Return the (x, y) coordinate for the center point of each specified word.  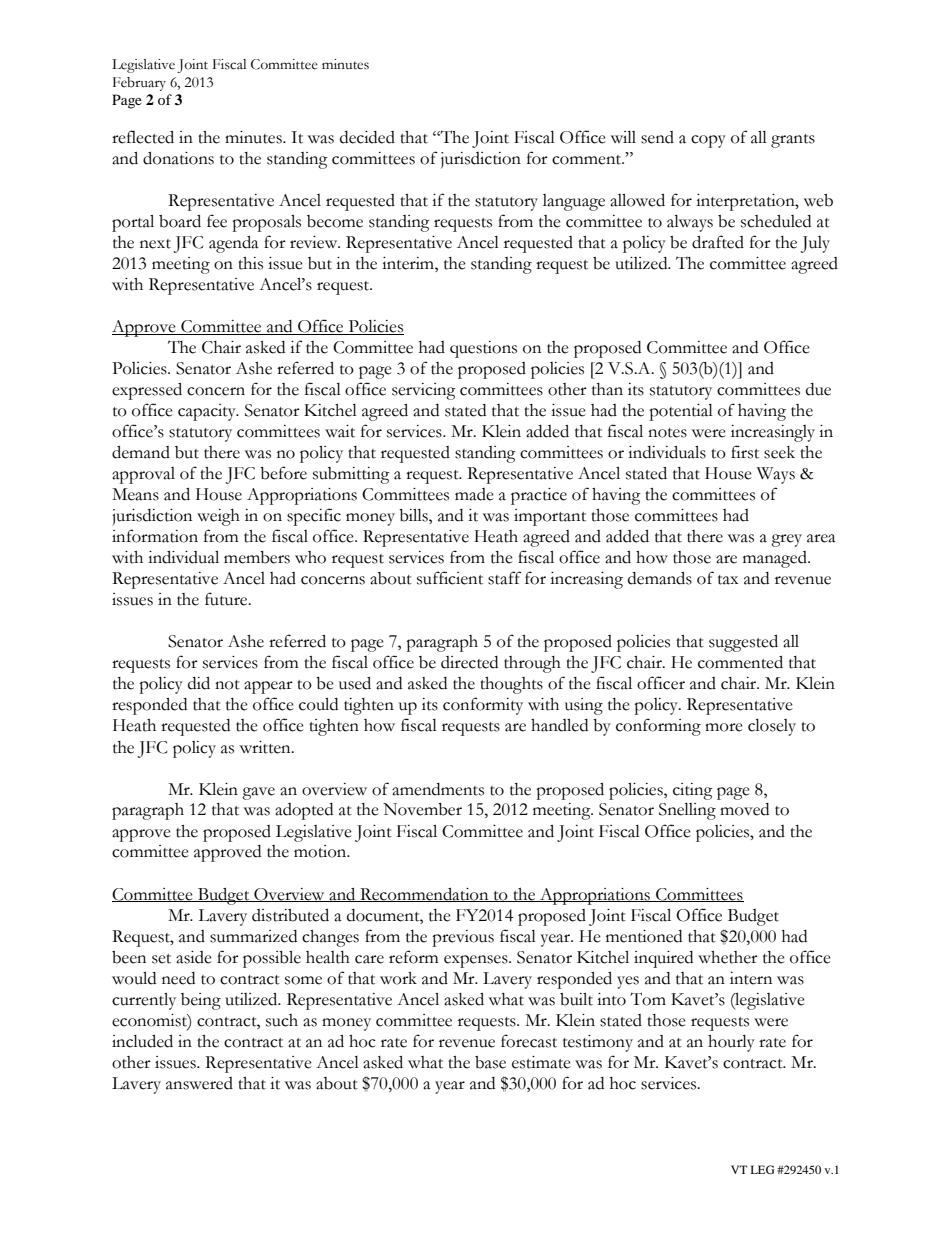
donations (178, 158)
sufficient (450, 578)
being (201, 1001)
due (818, 389)
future (227, 599)
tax (728, 580)
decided (367, 137)
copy (708, 141)
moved (744, 809)
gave (258, 793)
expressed (147, 391)
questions (483, 349)
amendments (438, 789)
